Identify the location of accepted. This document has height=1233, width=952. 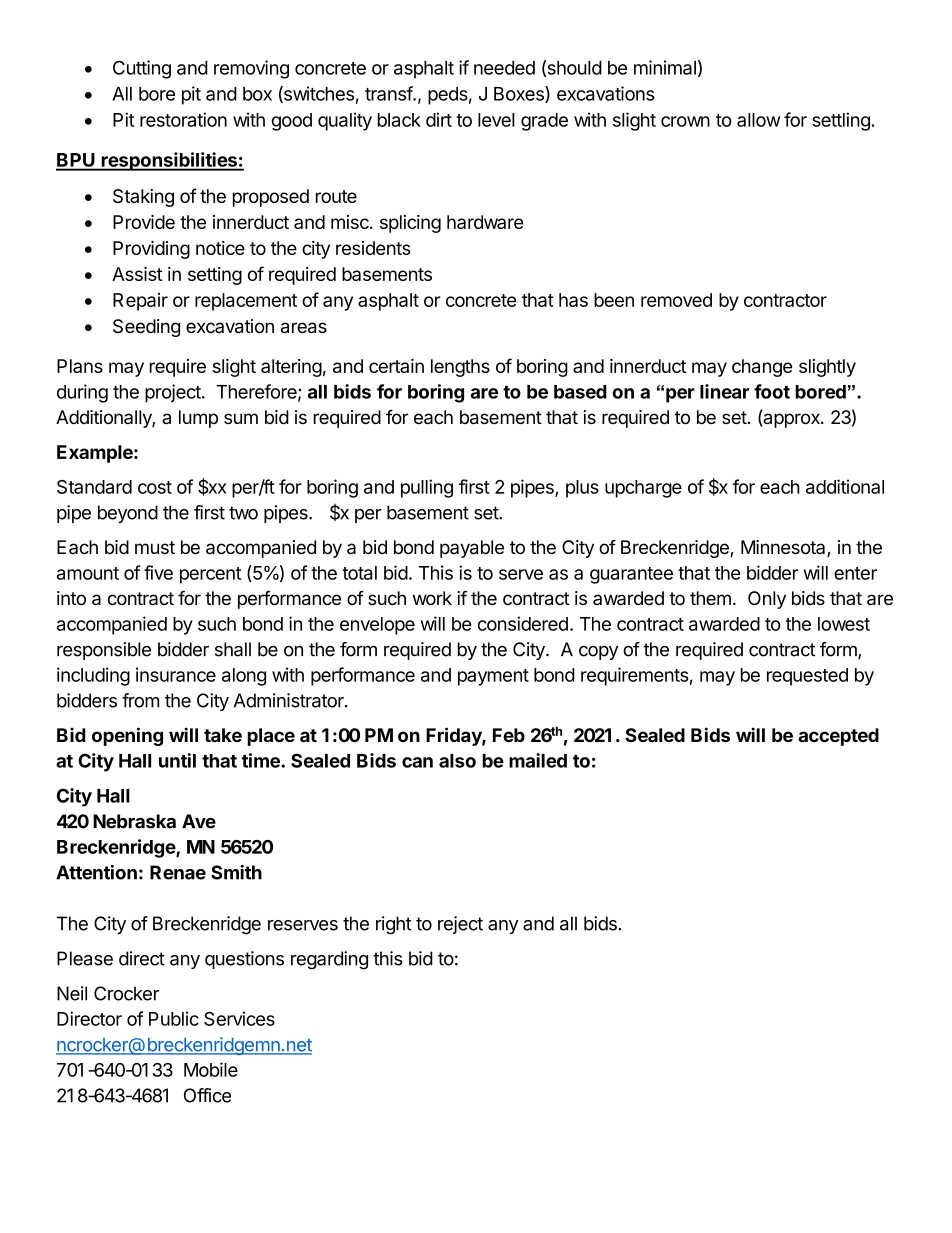
(838, 737).
